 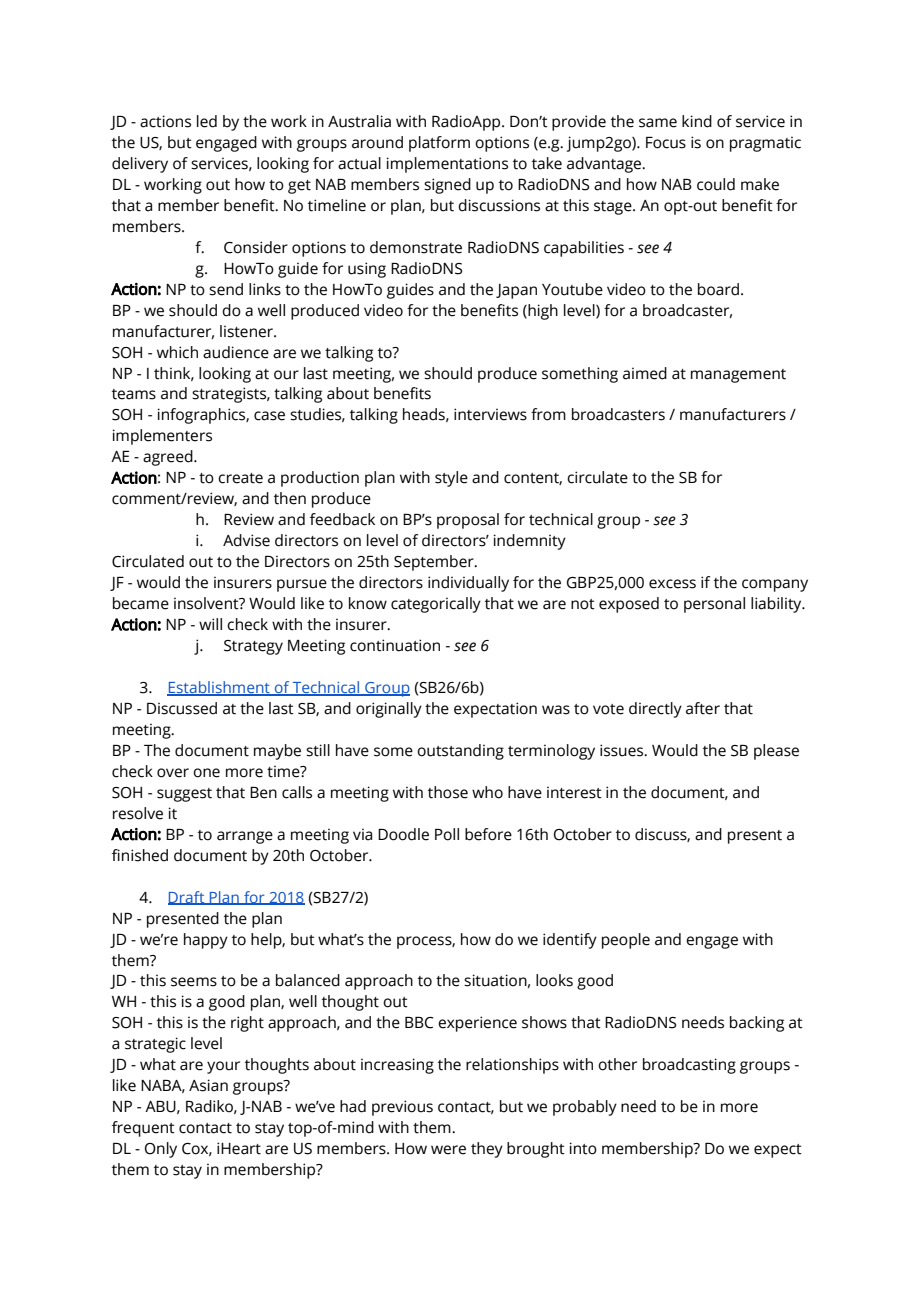 I want to click on were, so click(x=448, y=1150).
